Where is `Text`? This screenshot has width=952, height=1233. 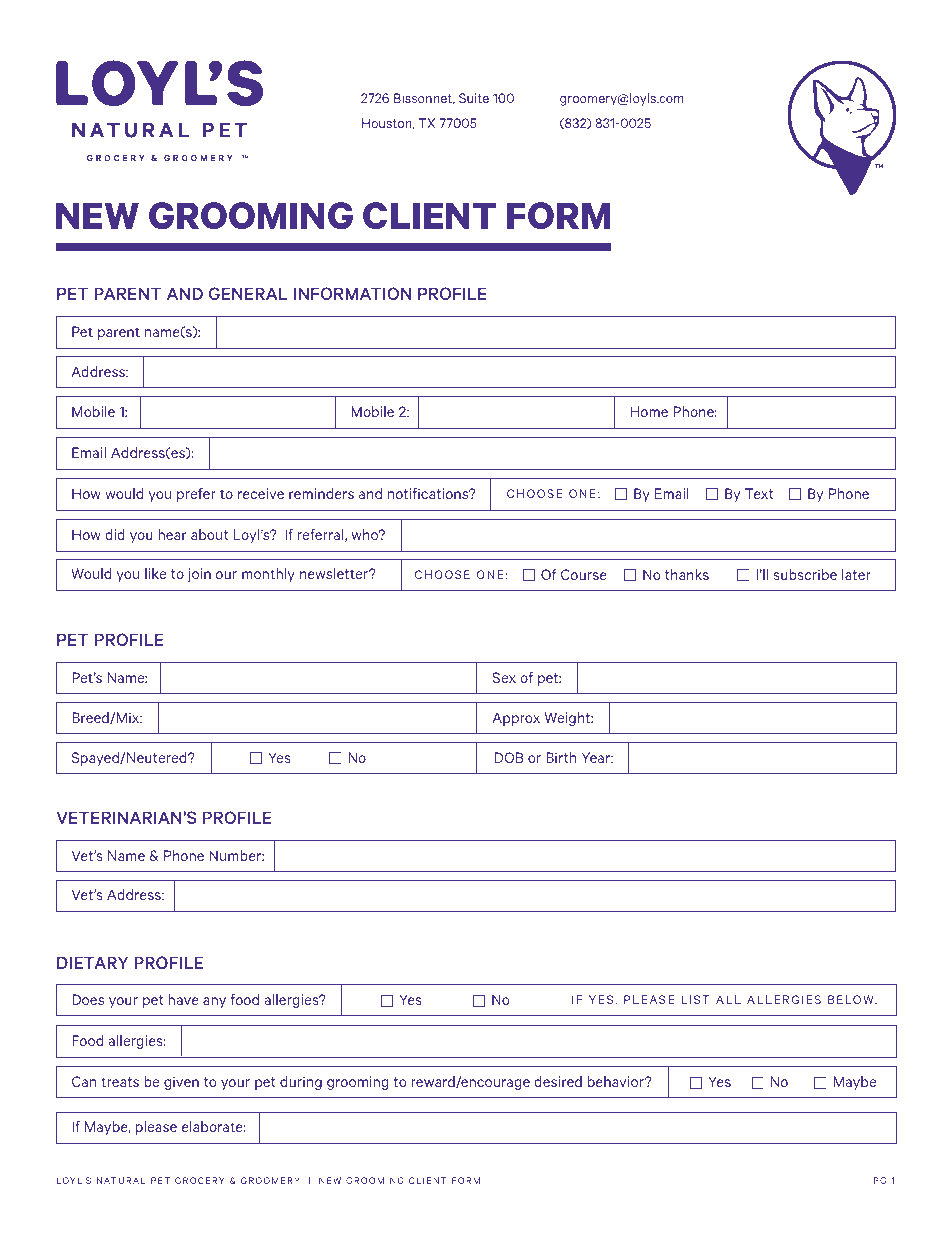
Text is located at coordinates (759, 493).
